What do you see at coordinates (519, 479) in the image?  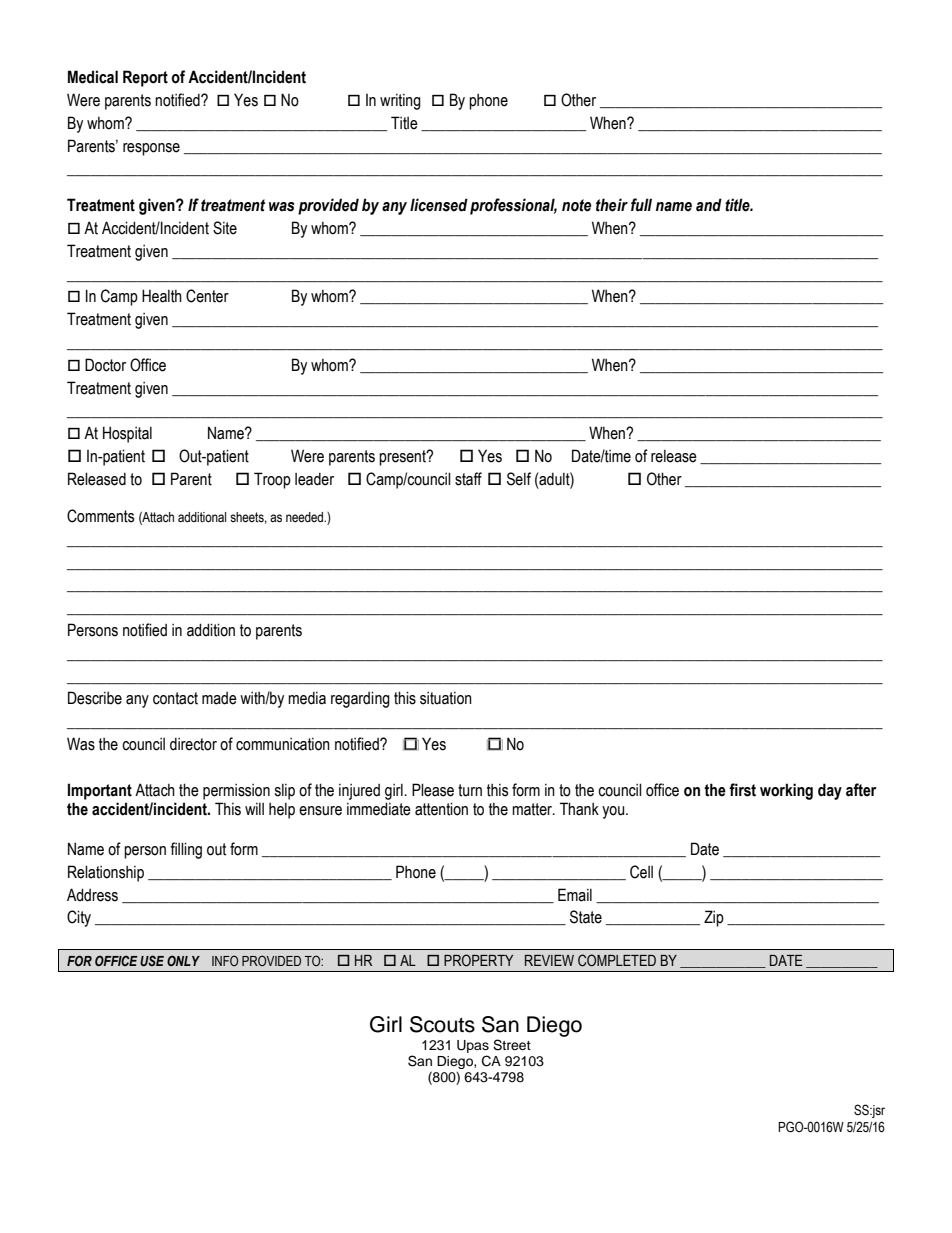 I see `Self` at bounding box center [519, 479].
